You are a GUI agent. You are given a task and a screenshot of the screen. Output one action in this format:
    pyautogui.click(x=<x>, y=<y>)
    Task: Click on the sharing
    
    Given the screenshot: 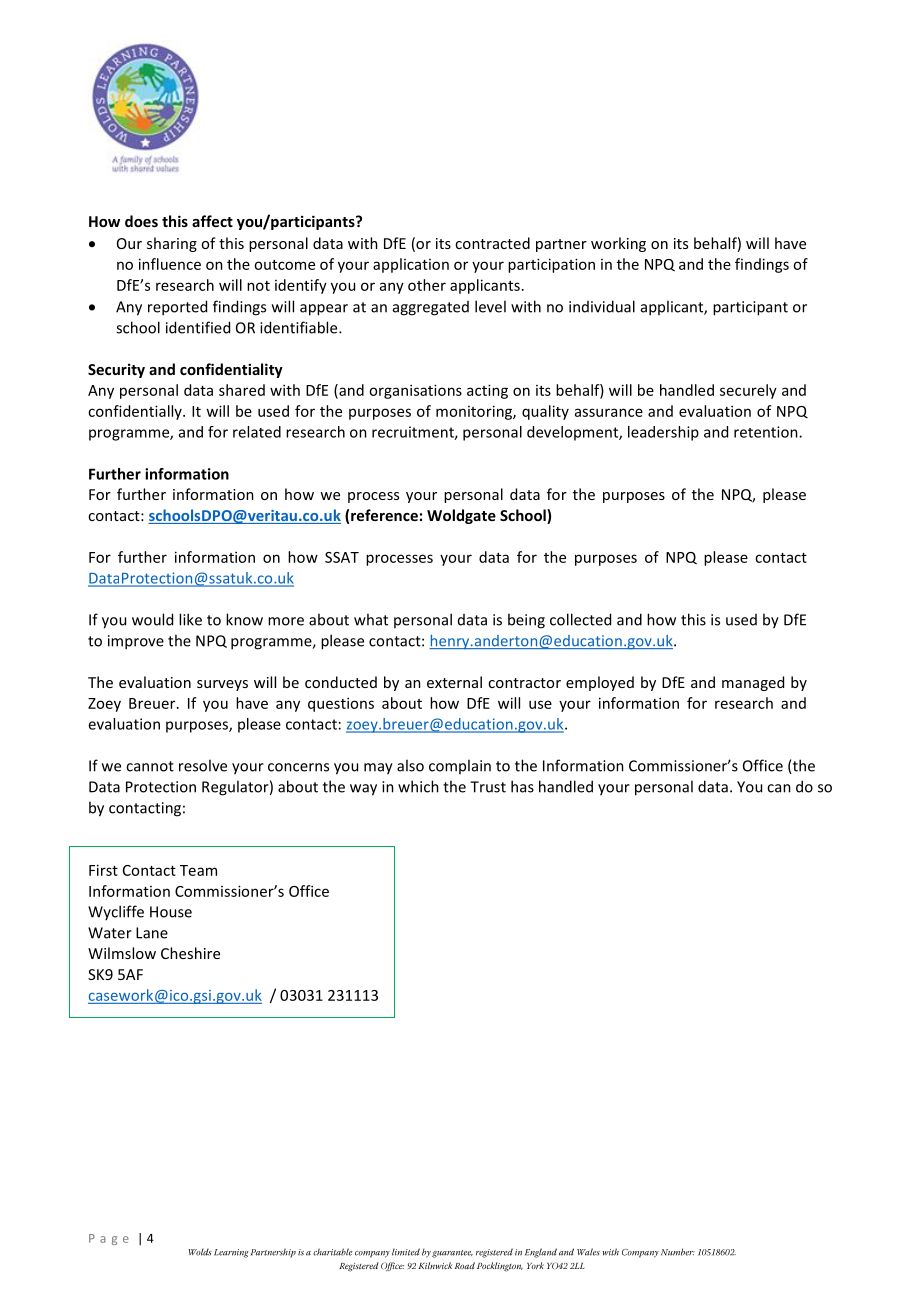 What is the action you would take?
    pyautogui.click(x=172, y=244)
